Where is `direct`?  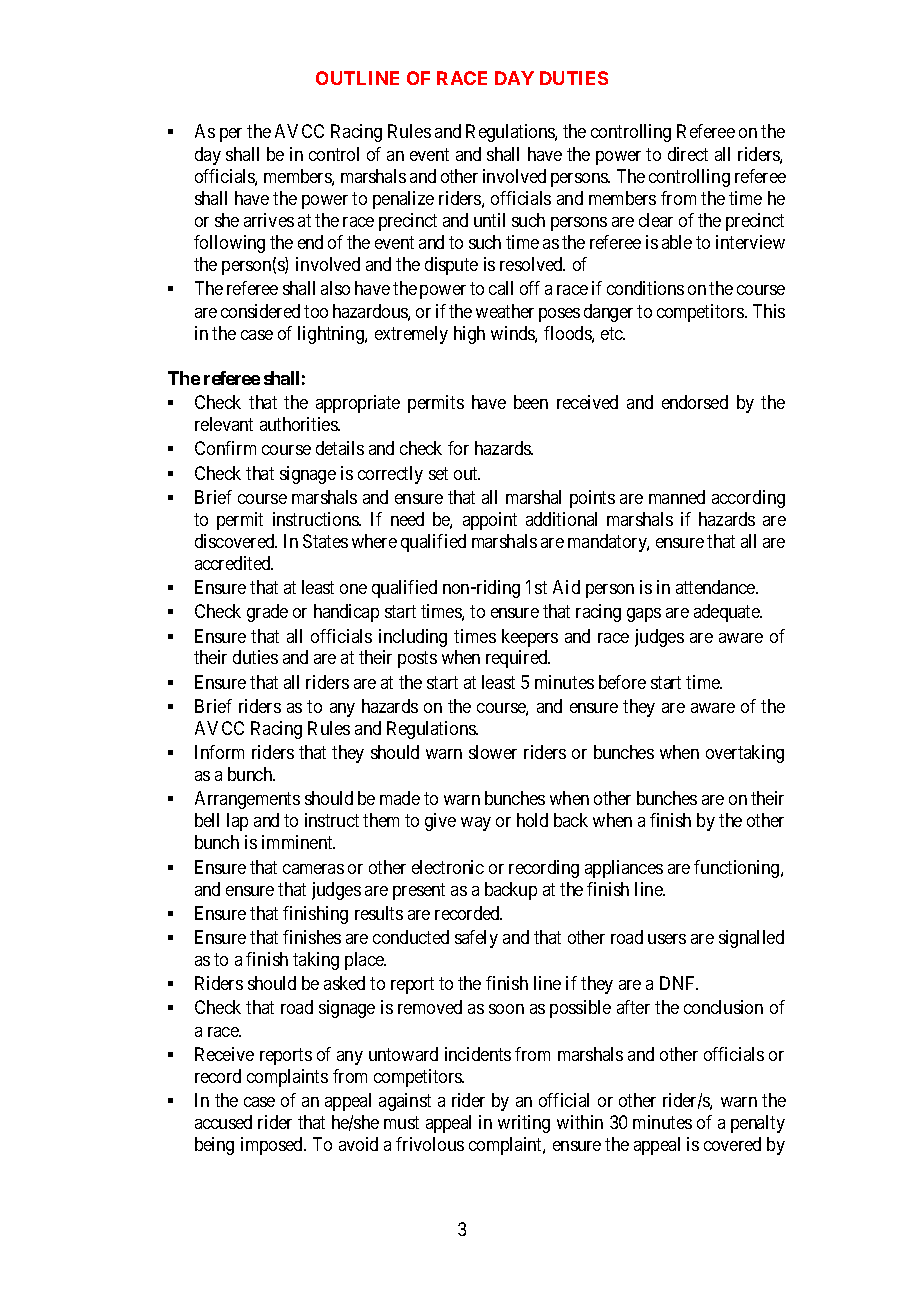 direct is located at coordinates (688, 154).
